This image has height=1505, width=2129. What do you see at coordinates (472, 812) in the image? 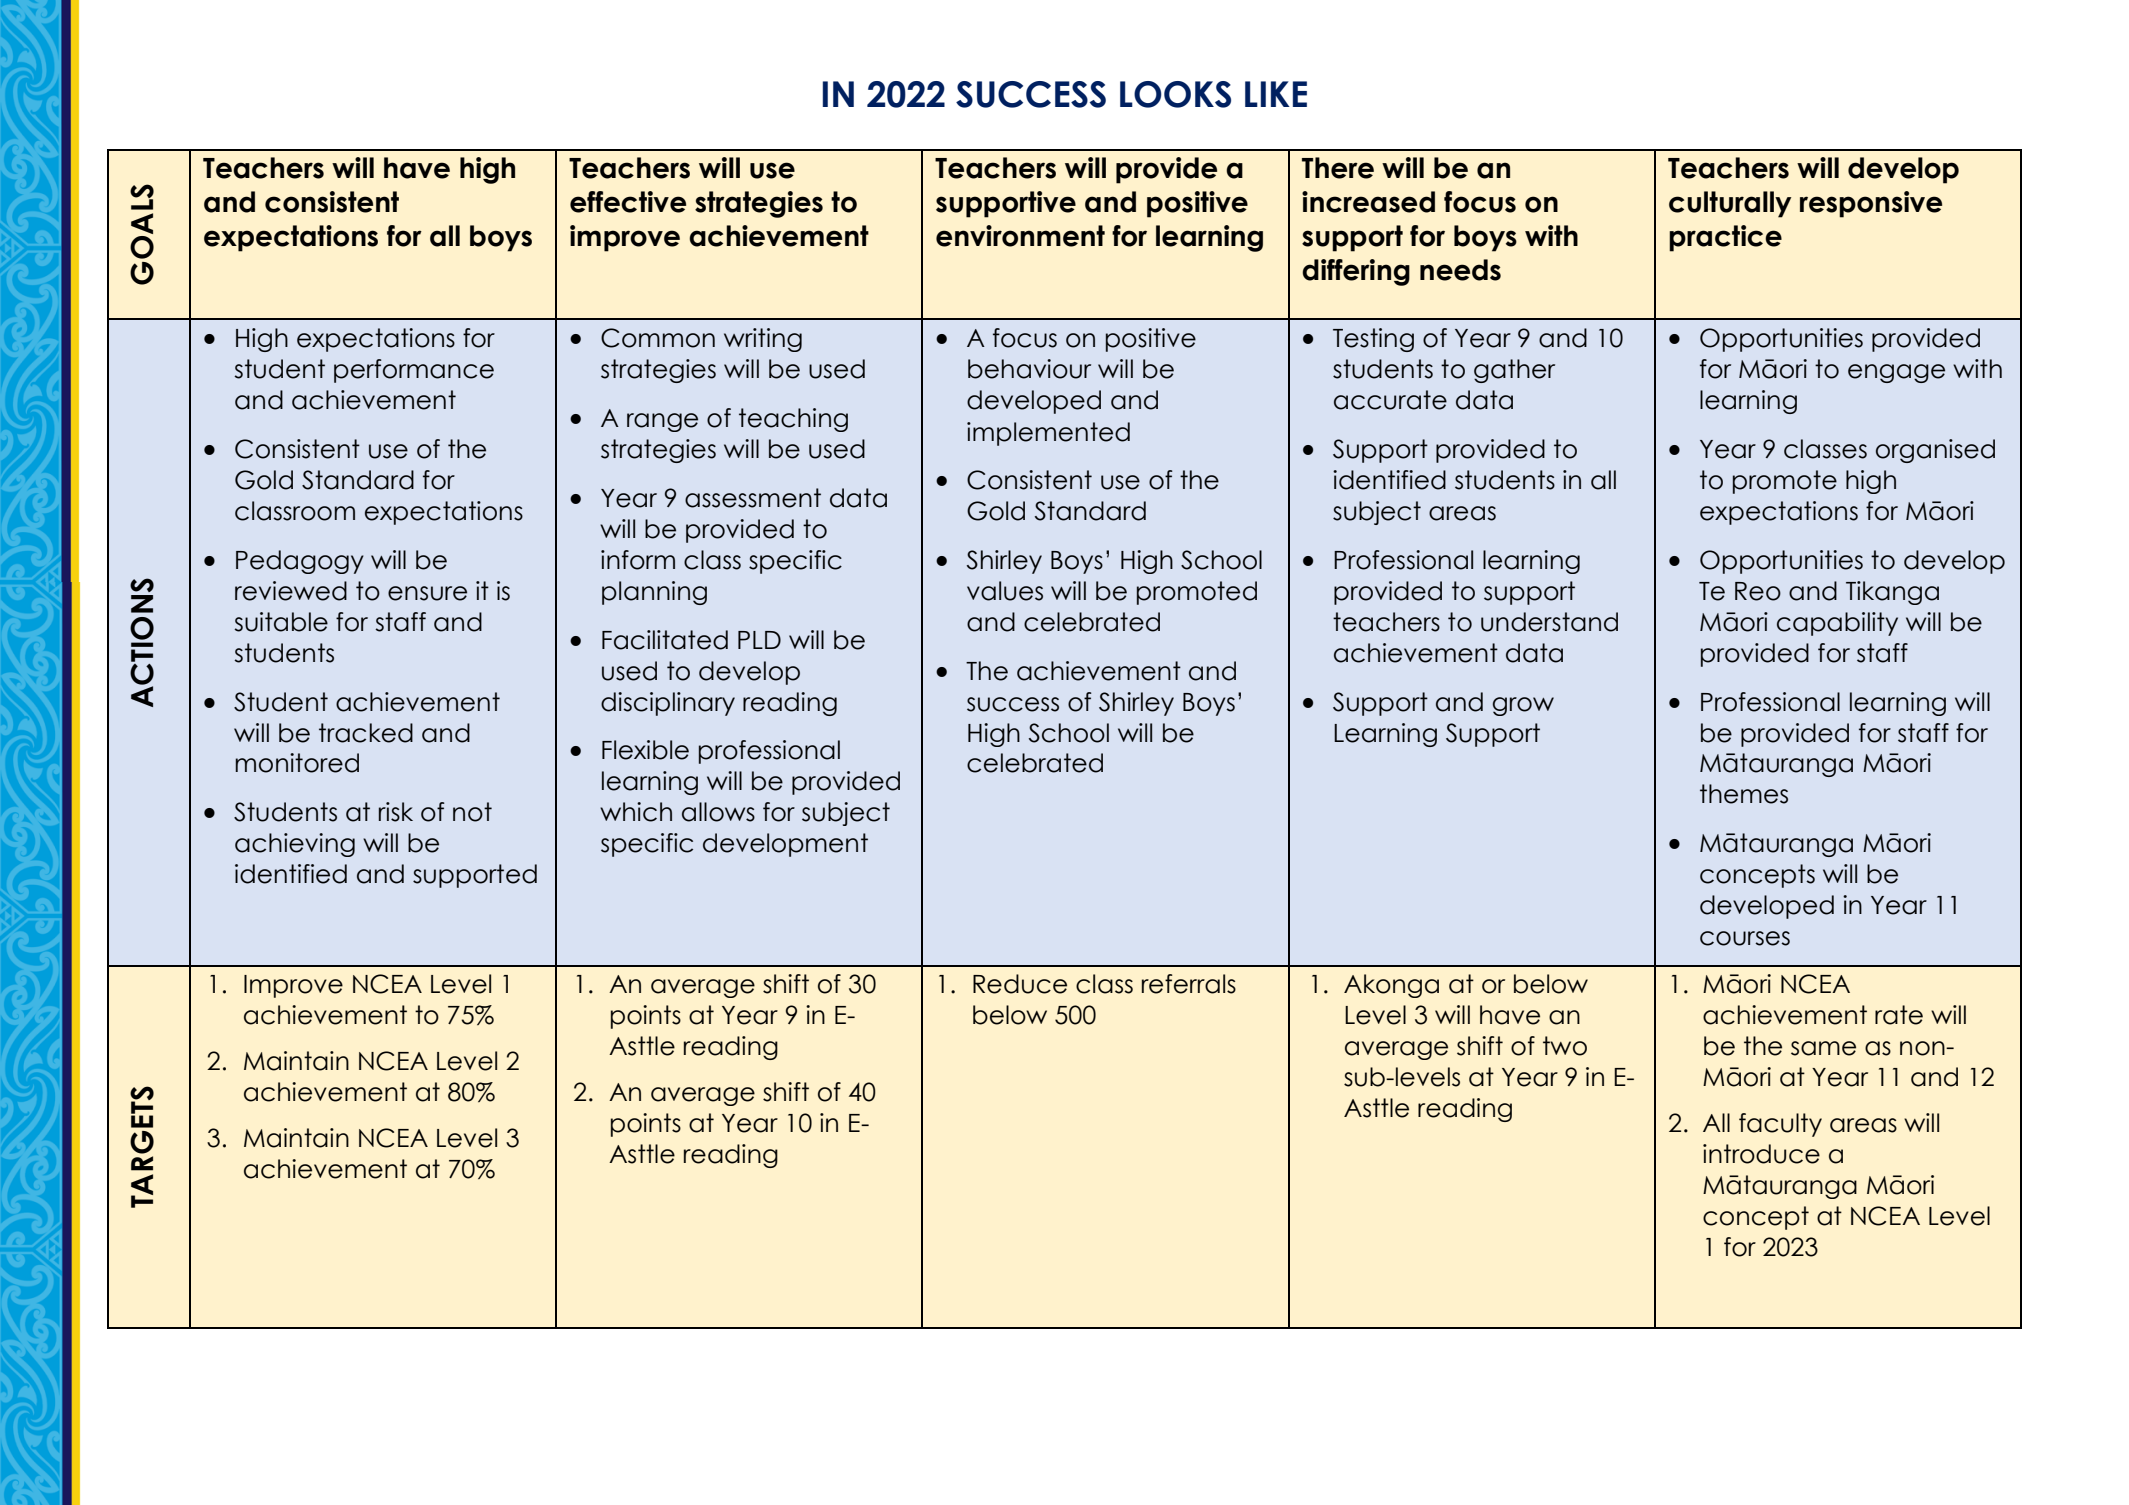
I see `not` at bounding box center [472, 812].
